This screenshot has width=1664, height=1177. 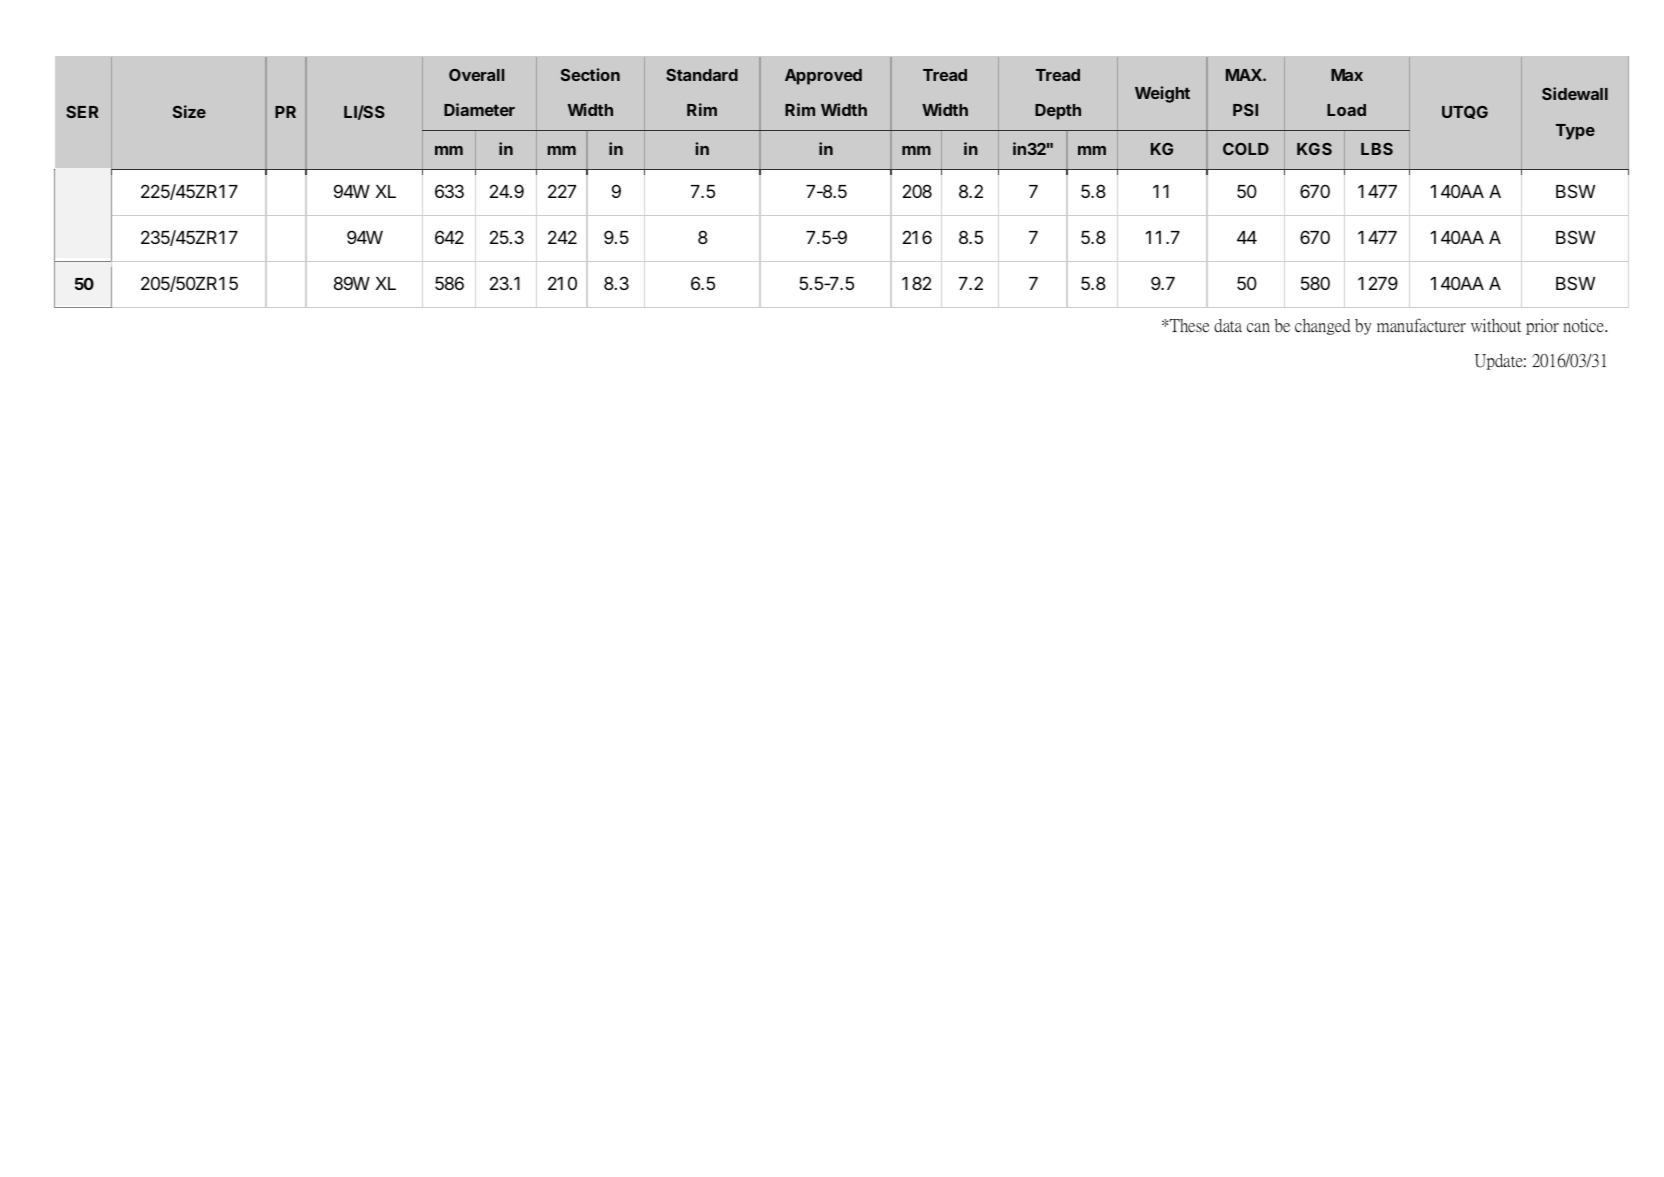 I want to click on Approved, so click(x=823, y=77).
